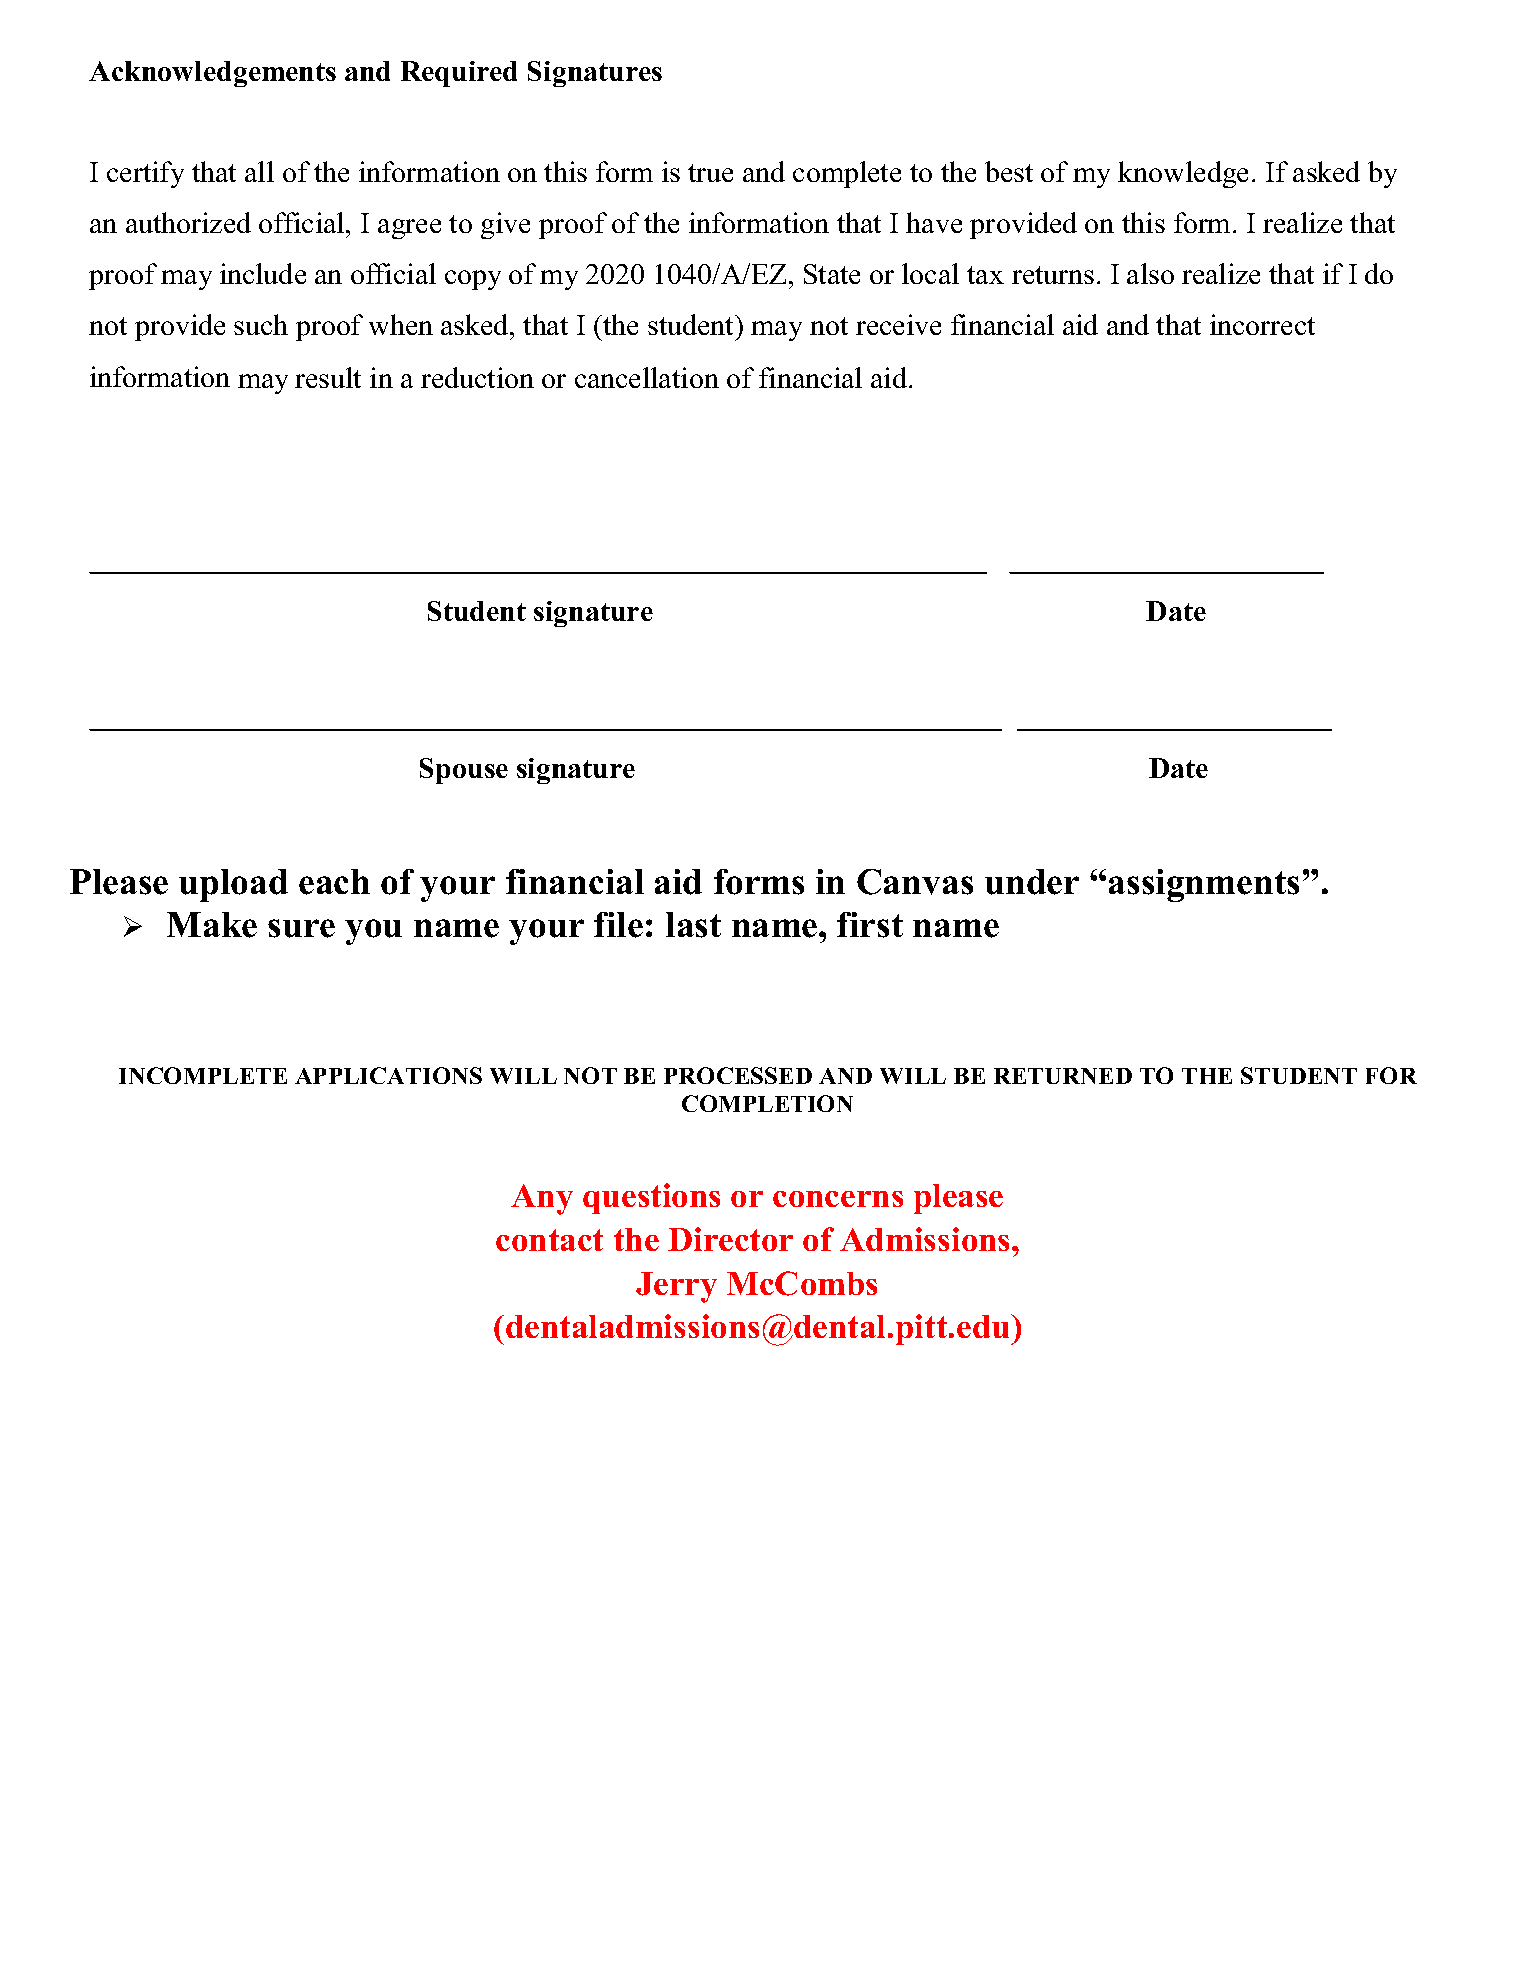 This image has width=1526, height=1974. Describe the element at coordinates (618, 925) in the image. I see `file` at that location.
